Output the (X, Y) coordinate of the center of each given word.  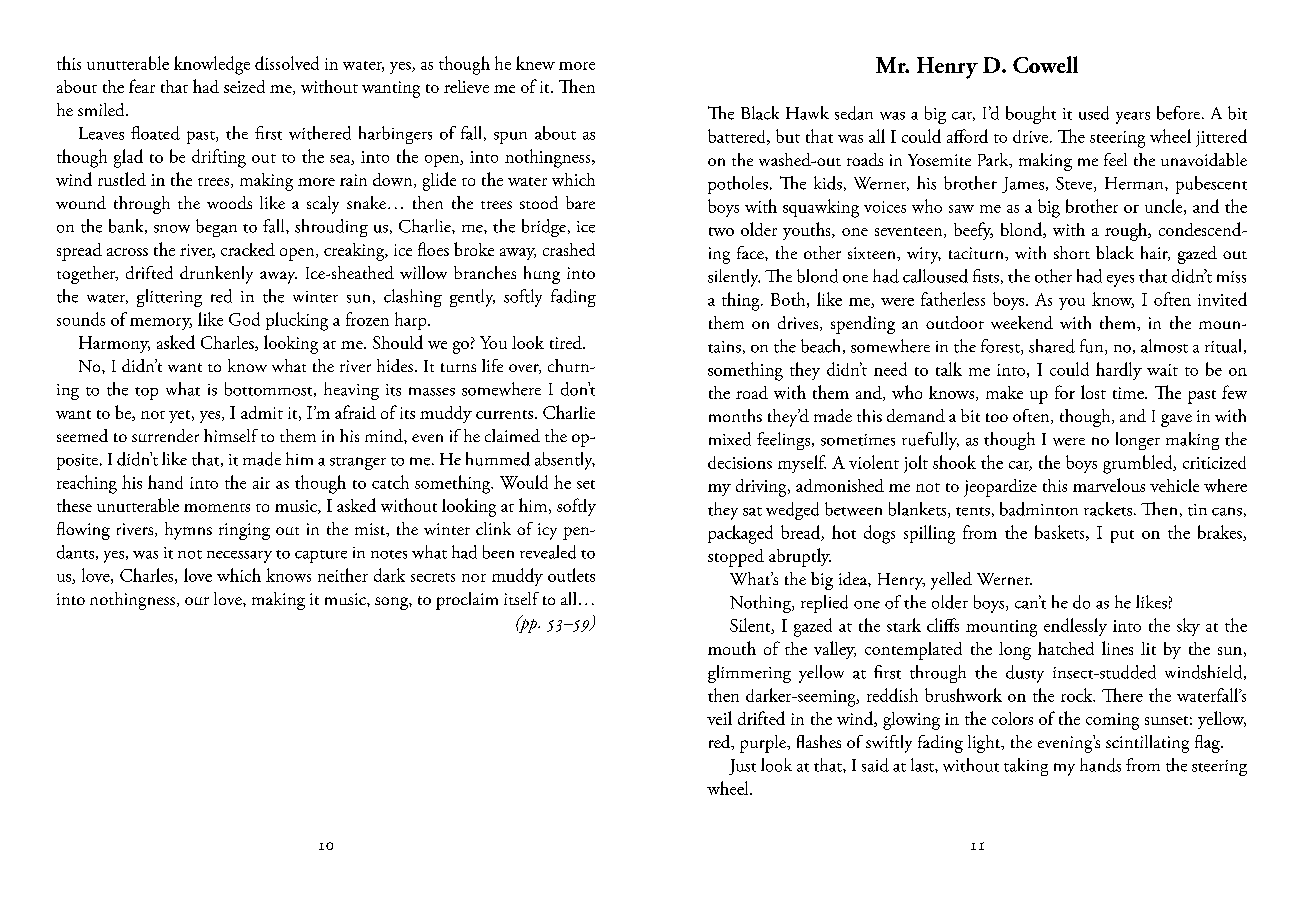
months (735, 415)
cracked (248, 249)
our (197, 601)
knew (535, 63)
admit (262, 412)
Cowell (1045, 64)
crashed (569, 249)
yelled (951, 581)
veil (719, 718)
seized (244, 86)
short (1072, 252)
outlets (571, 575)
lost (1093, 392)
